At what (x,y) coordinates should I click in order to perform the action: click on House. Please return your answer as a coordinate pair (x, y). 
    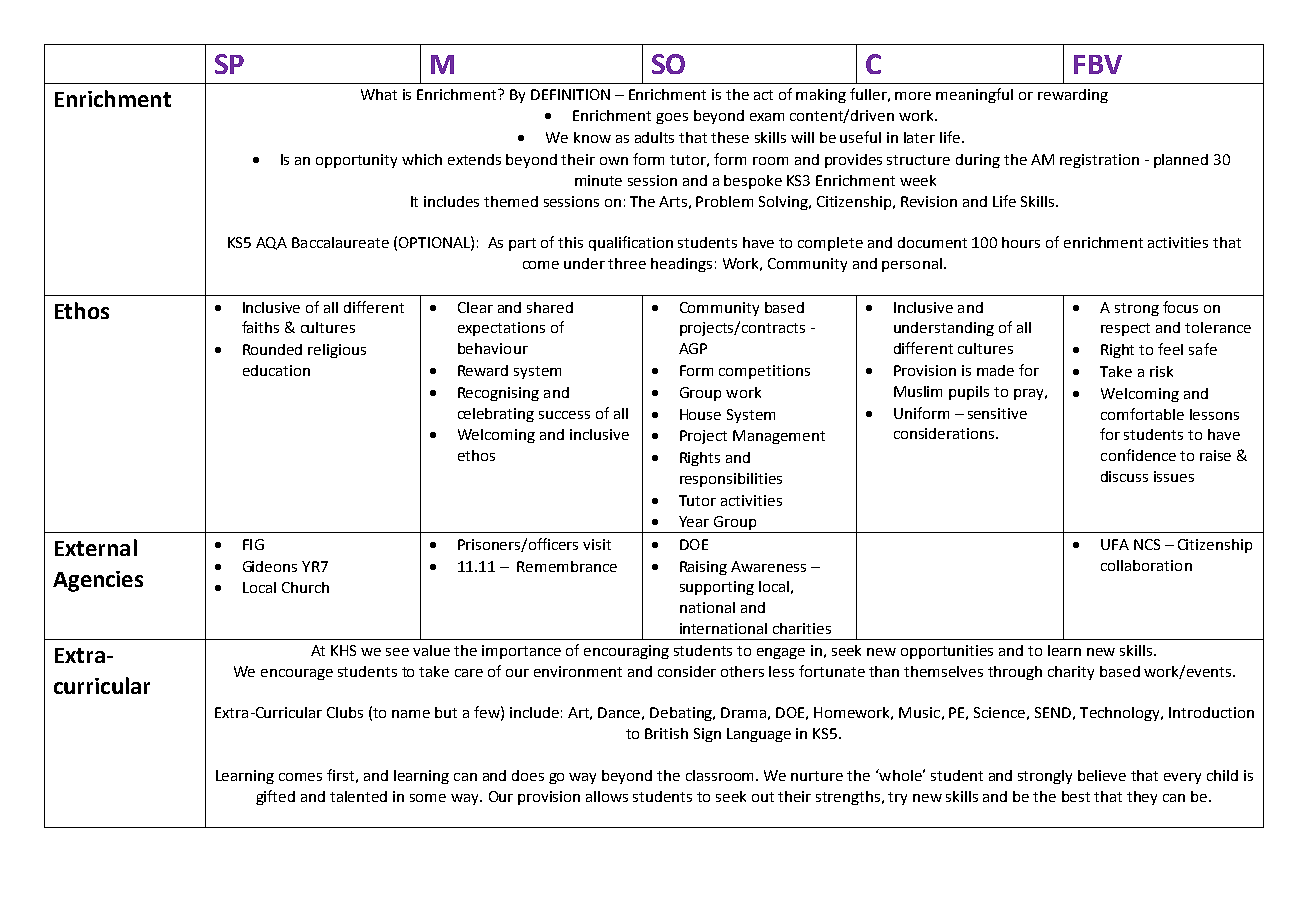
    Looking at the image, I should click on (700, 414).
